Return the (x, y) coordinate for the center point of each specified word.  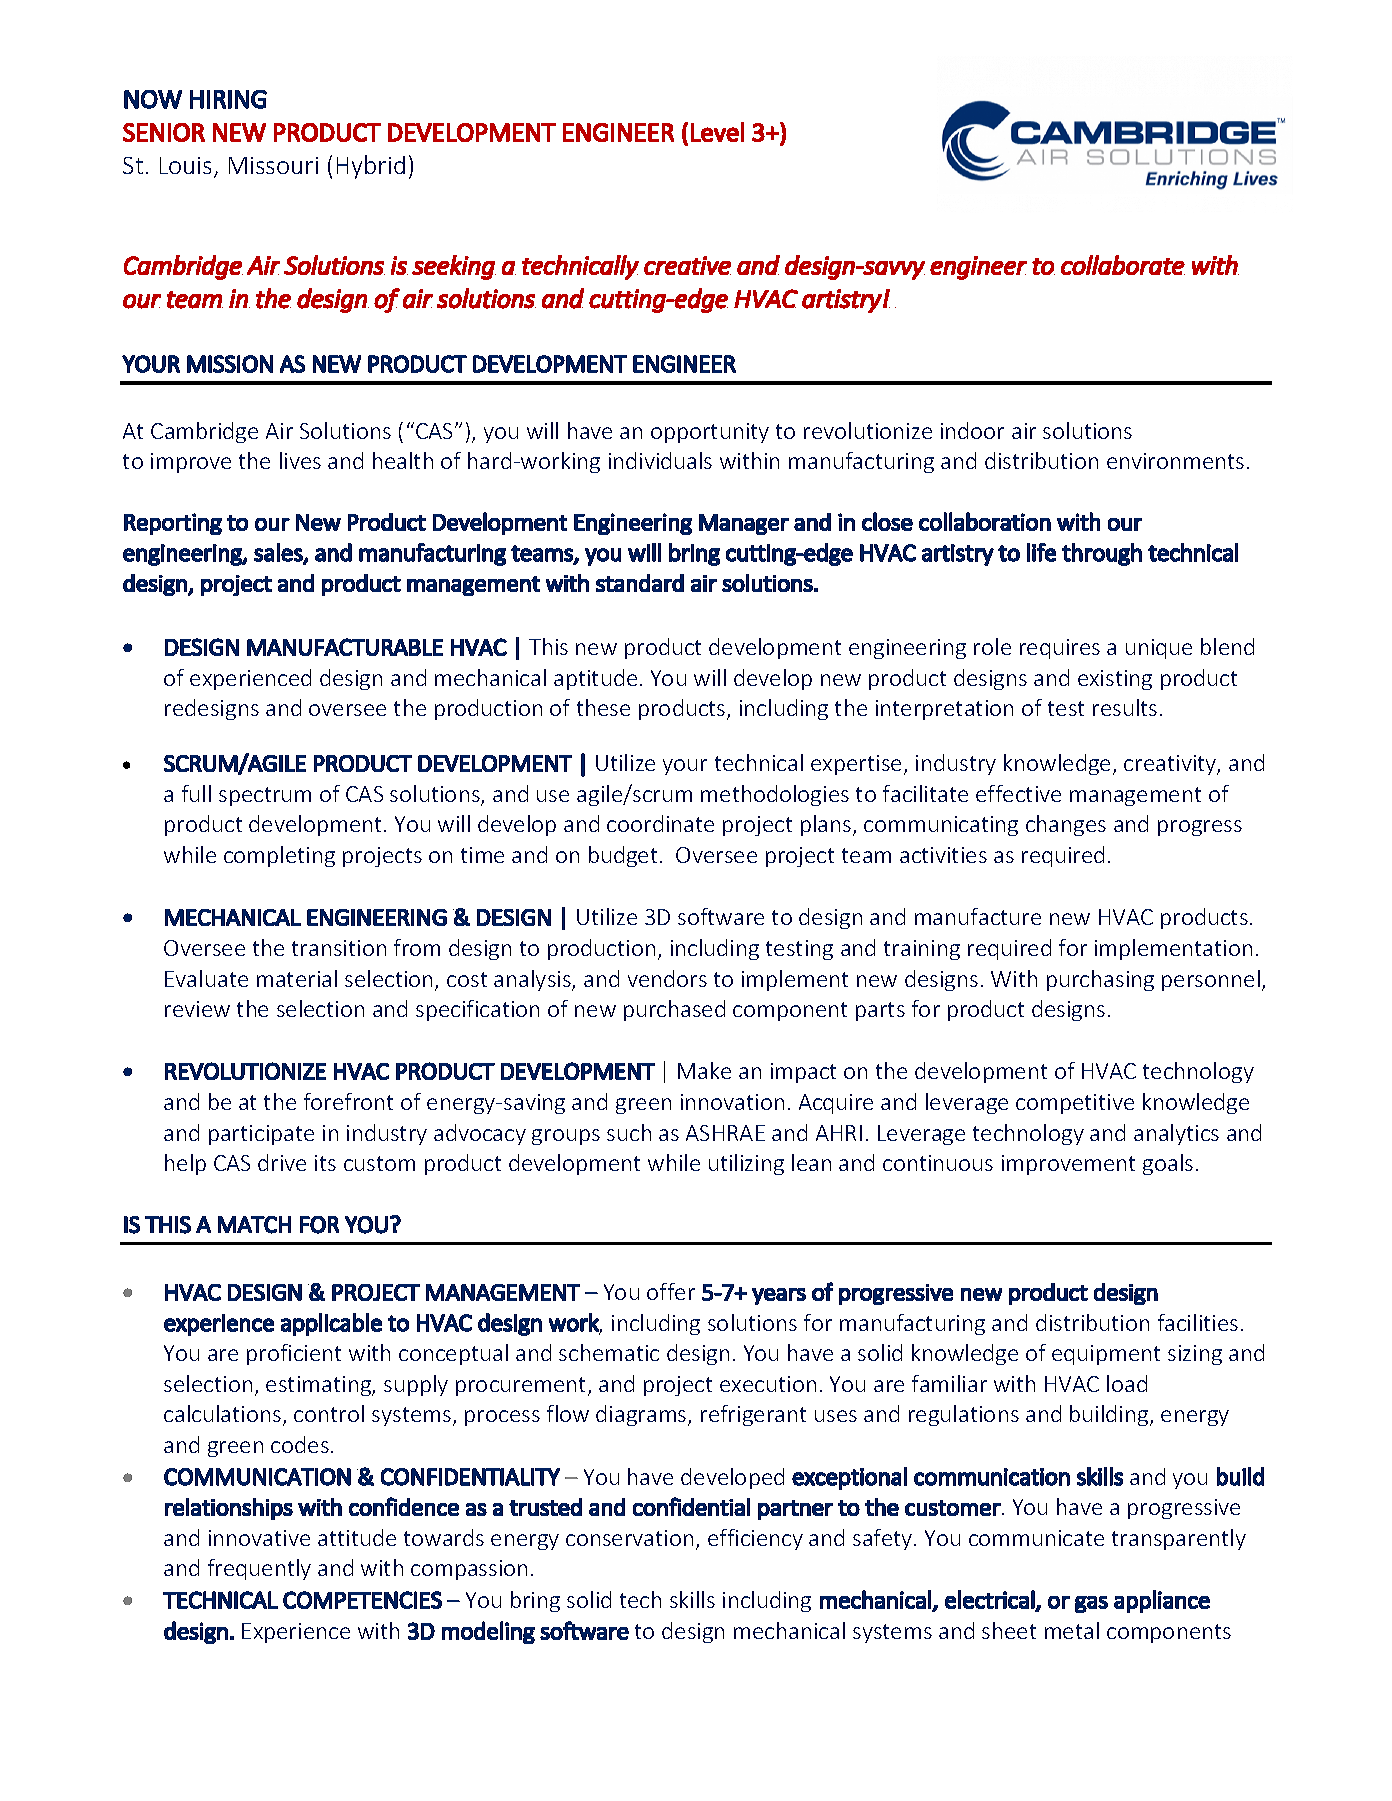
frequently (259, 1569)
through (1102, 554)
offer (671, 1291)
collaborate (1123, 265)
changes (1066, 825)
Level (717, 132)
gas (1091, 1604)
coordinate (660, 823)
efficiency (755, 1539)
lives (300, 460)
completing (279, 856)
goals (1168, 1164)
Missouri (273, 165)
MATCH (254, 1225)
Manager (744, 524)
